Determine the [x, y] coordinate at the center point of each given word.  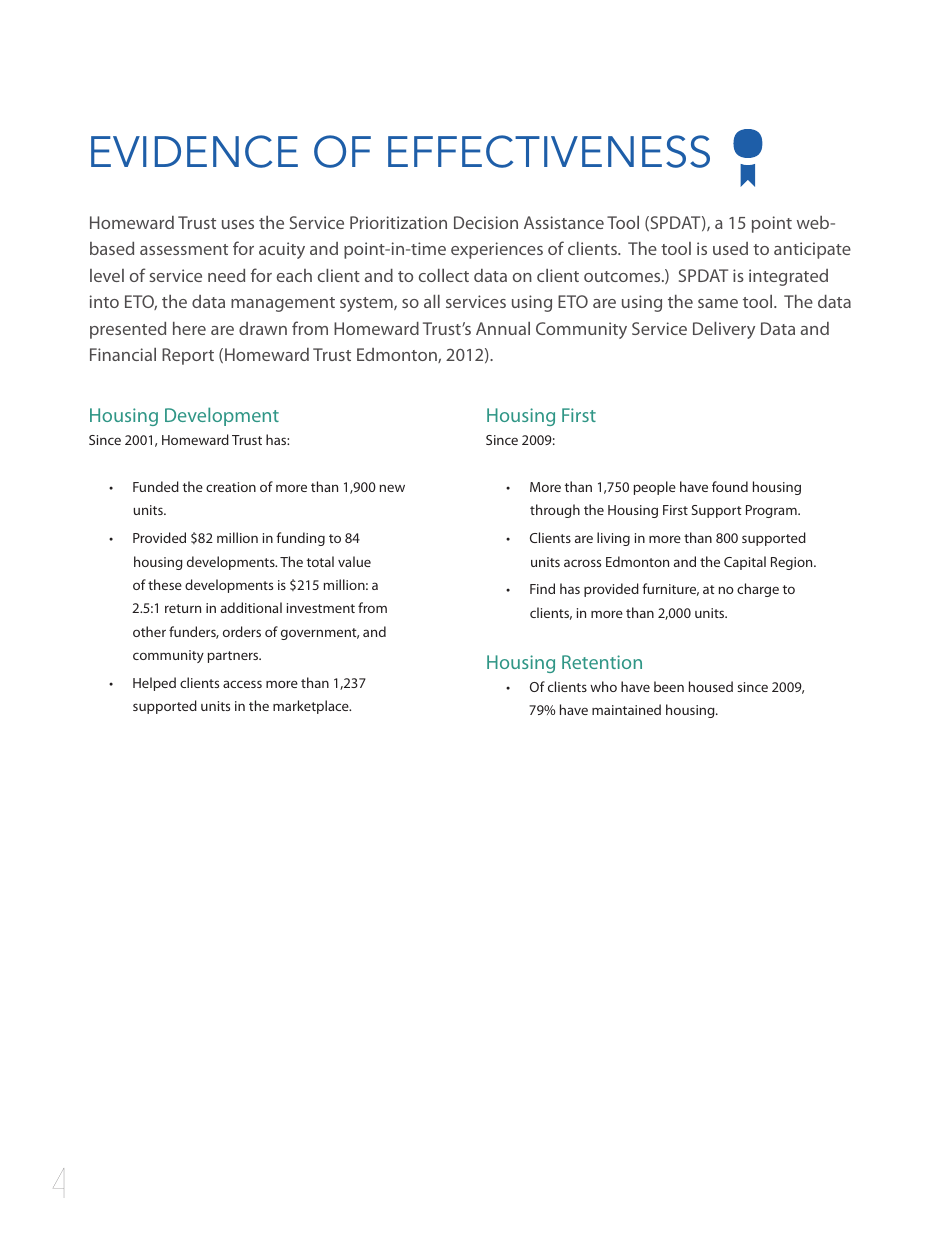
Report [188, 356]
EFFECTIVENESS [549, 151]
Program [772, 511]
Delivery [724, 330]
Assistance [564, 222]
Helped [154, 684]
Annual [503, 328]
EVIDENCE [194, 151]
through [555, 511]
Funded [156, 486]
